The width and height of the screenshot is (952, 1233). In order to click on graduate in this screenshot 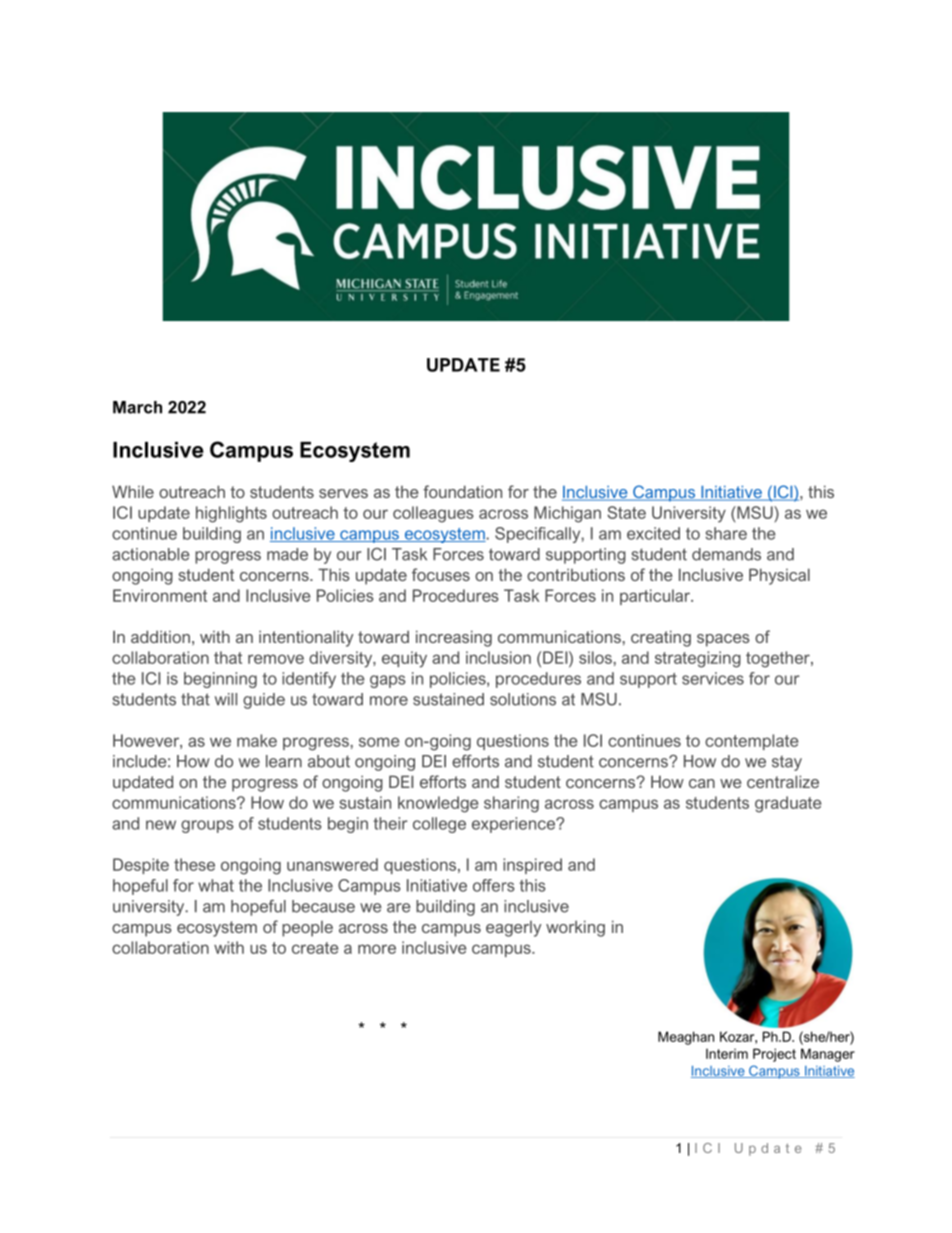, I will do `click(788, 804)`.
